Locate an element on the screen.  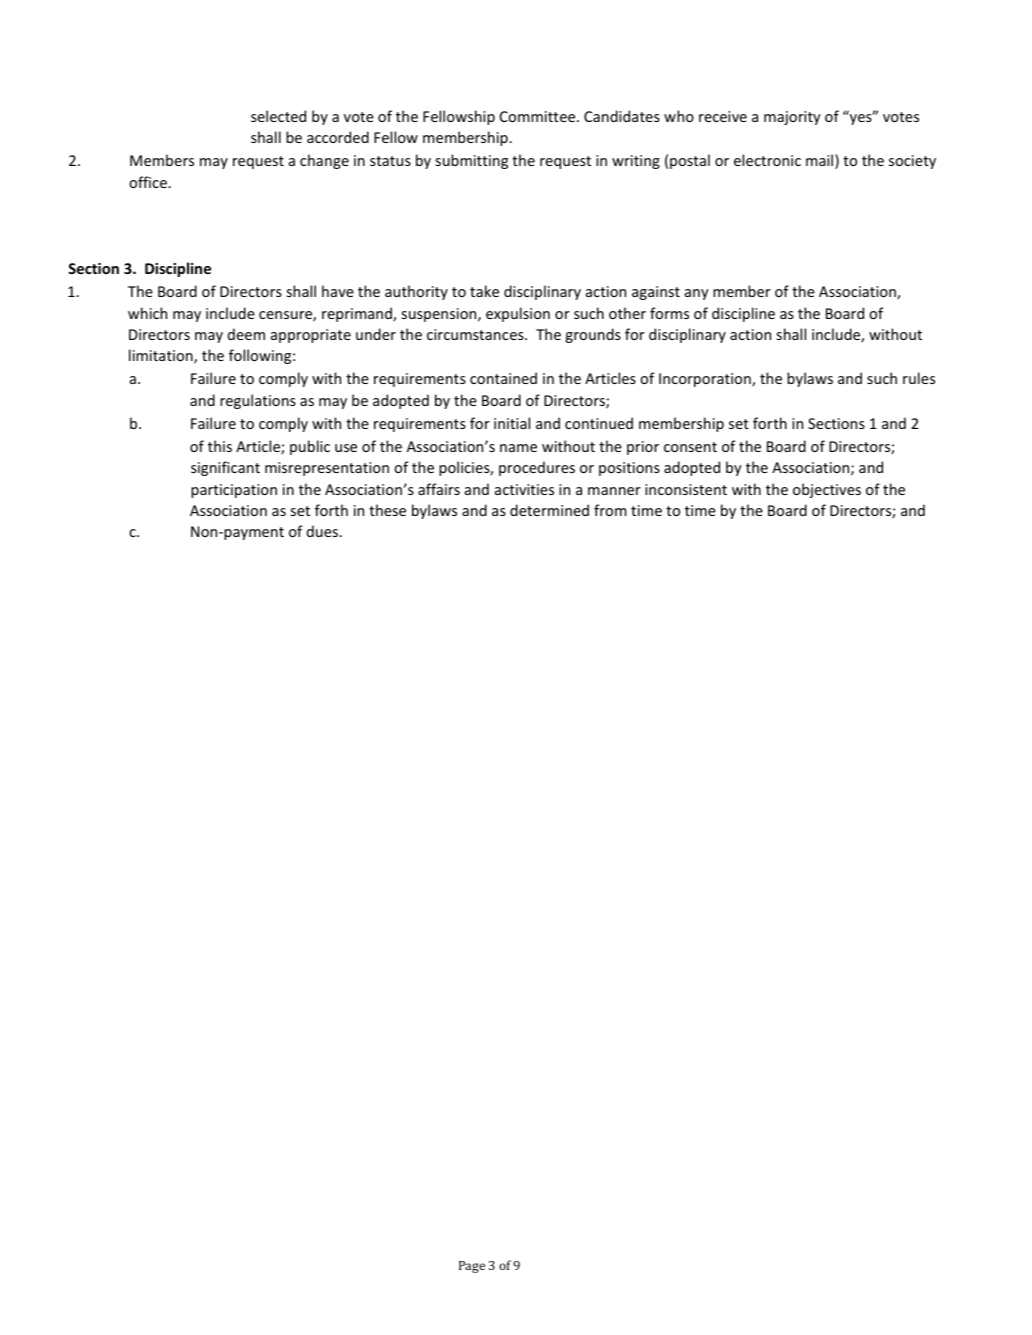
selected is located at coordinates (278, 116).
